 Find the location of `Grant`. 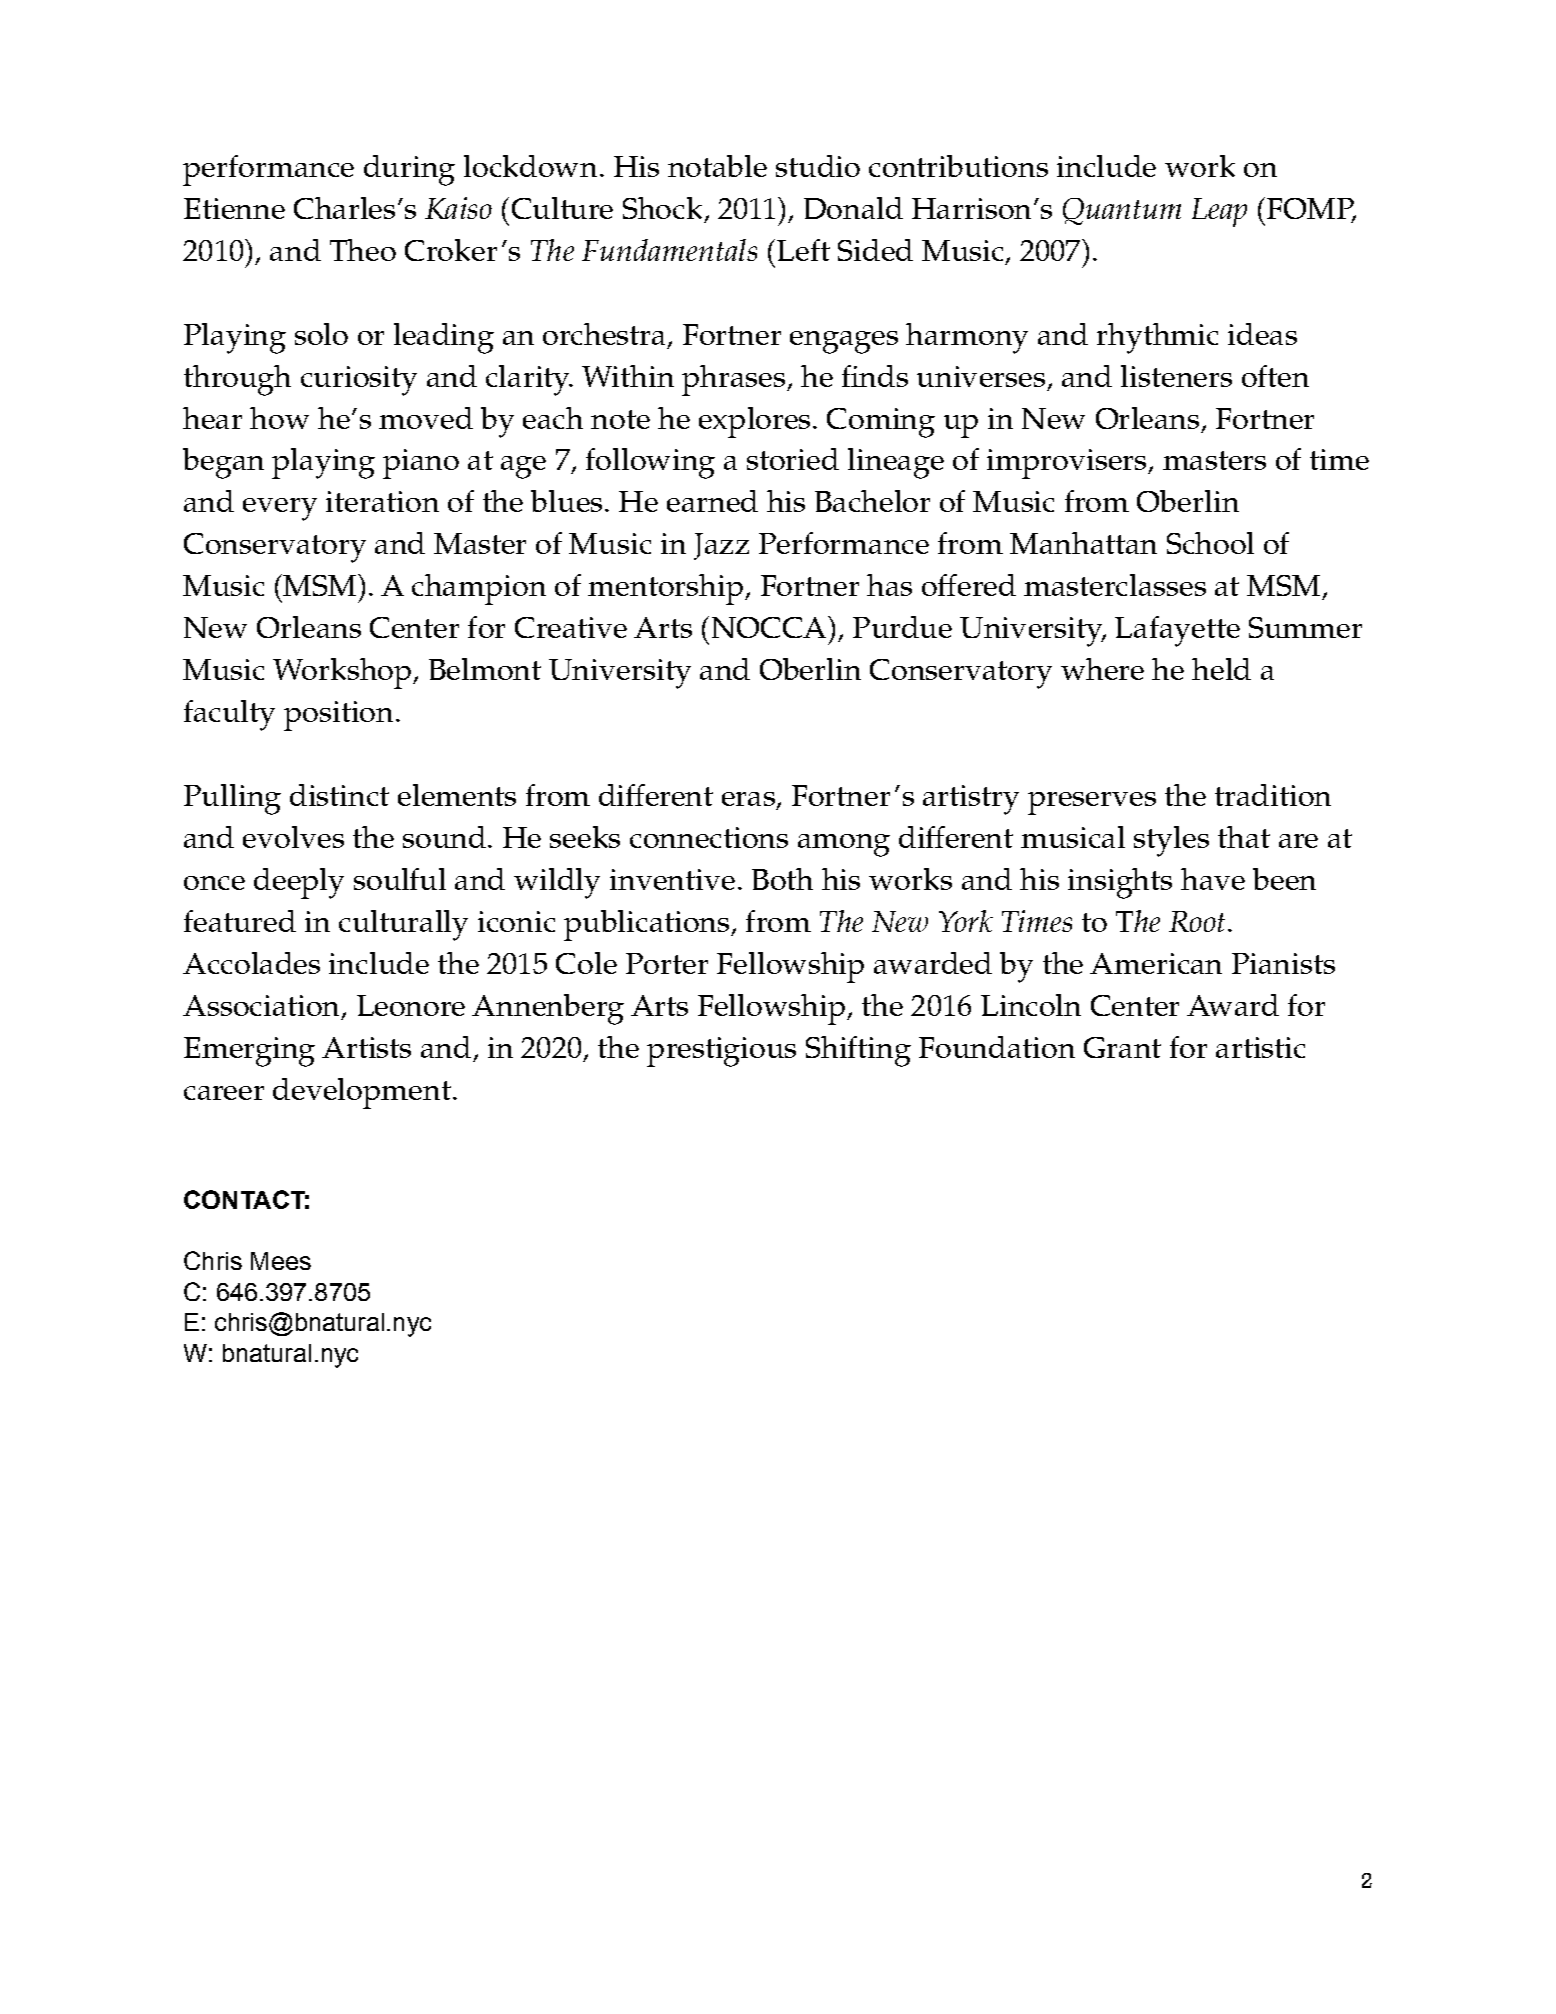

Grant is located at coordinates (1122, 1047).
